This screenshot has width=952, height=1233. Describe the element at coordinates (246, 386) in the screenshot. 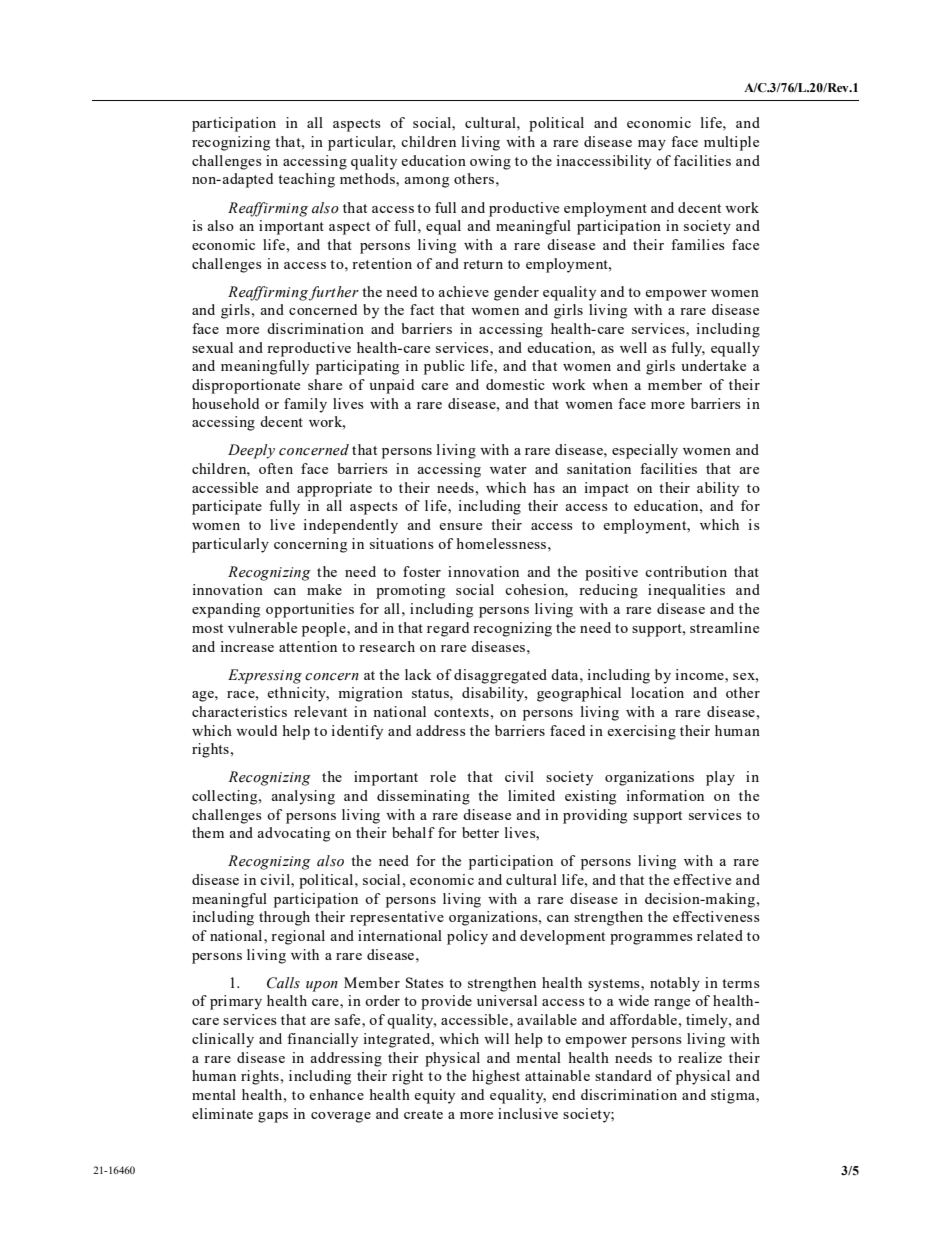

I see `disproportionate` at that location.
